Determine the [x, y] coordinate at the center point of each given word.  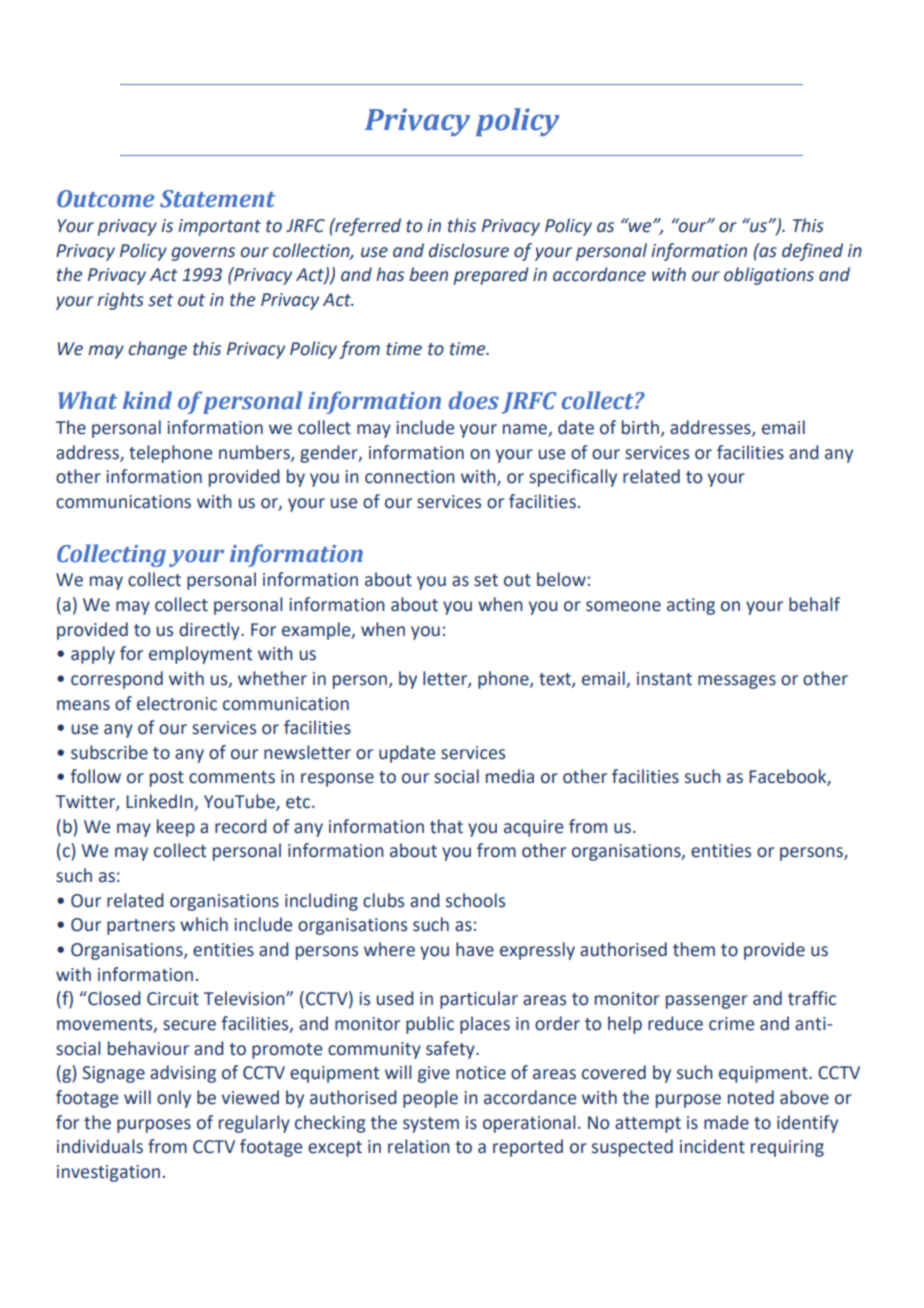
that [446, 826]
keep [176, 828]
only [174, 1099]
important [219, 227]
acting [691, 606]
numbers [255, 453]
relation [419, 1146]
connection [410, 477]
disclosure [469, 250]
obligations [769, 276]
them [694, 949]
